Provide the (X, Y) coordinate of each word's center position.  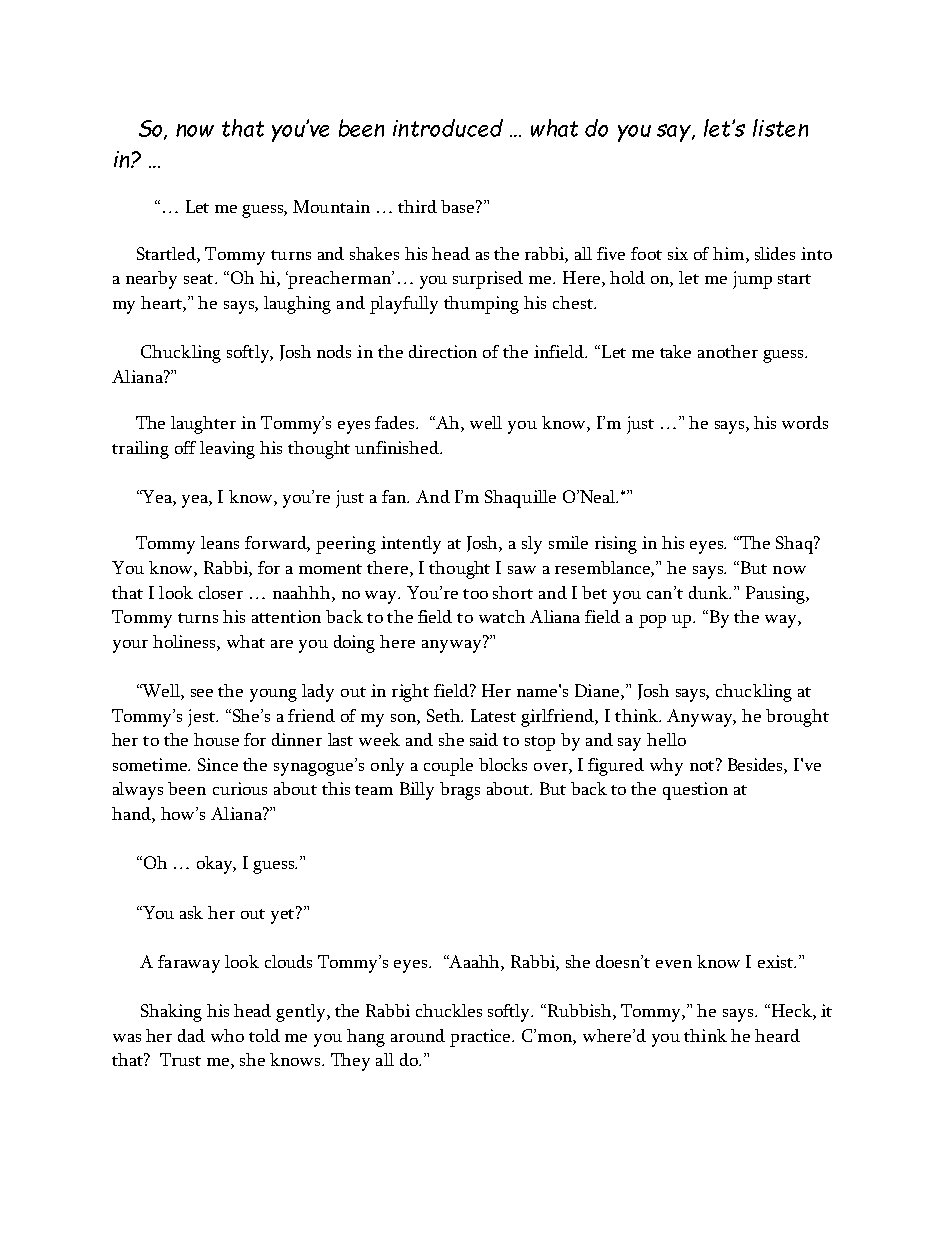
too (475, 594)
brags (460, 791)
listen (780, 128)
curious (240, 788)
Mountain (331, 206)
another (728, 351)
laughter (203, 425)
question (695, 791)
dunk (709, 592)
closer (221, 592)
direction (443, 351)
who (227, 1035)
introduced (448, 128)
